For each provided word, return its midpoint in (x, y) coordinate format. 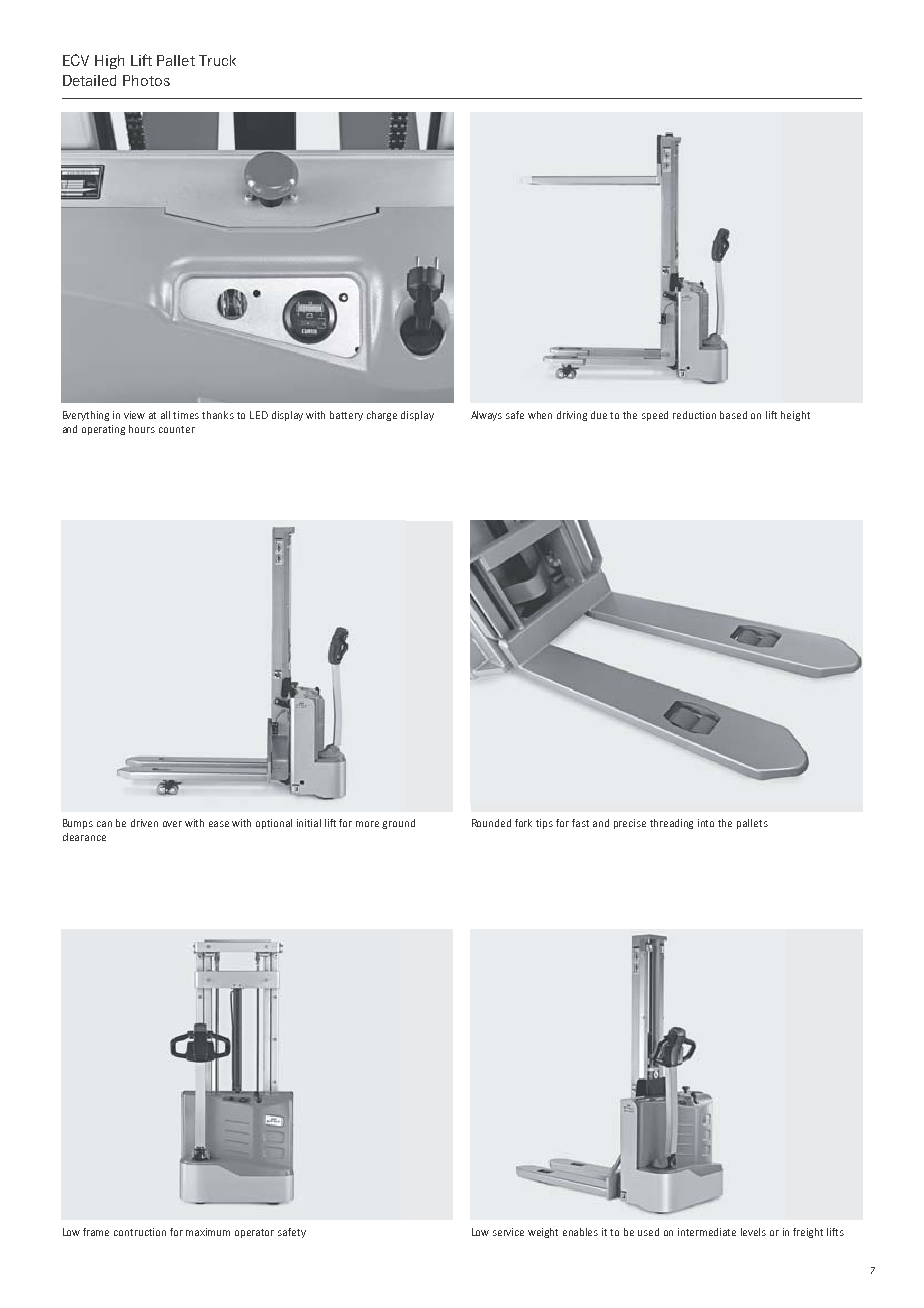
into (706, 823)
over (172, 824)
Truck (217, 60)
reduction (694, 415)
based (733, 415)
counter (177, 429)
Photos (146, 80)
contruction (140, 1232)
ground (398, 824)
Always (486, 416)
